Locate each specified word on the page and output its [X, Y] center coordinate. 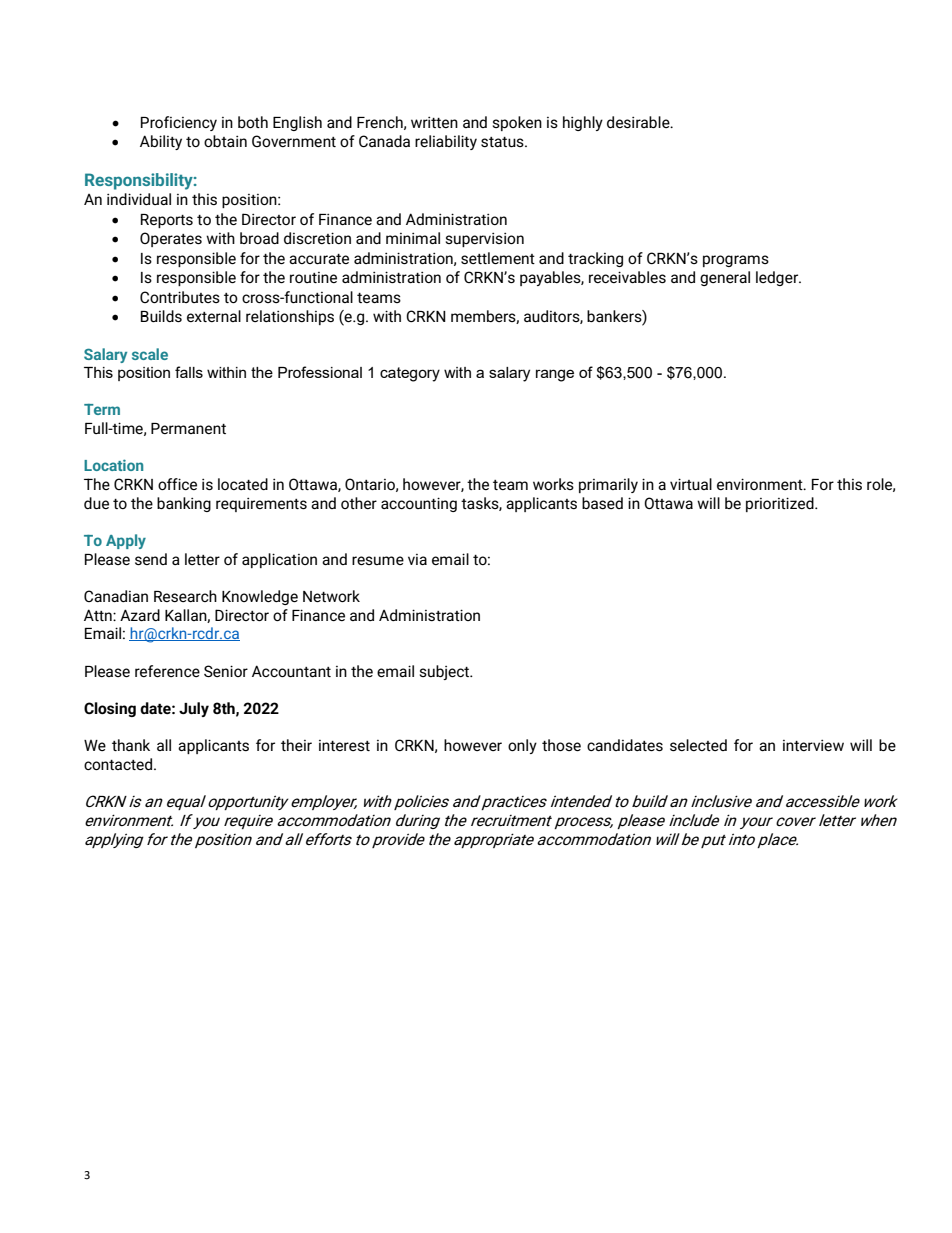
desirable [639, 122]
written [434, 122]
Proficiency [179, 123]
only [522, 746]
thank [131, 745]
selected [698, 745]
